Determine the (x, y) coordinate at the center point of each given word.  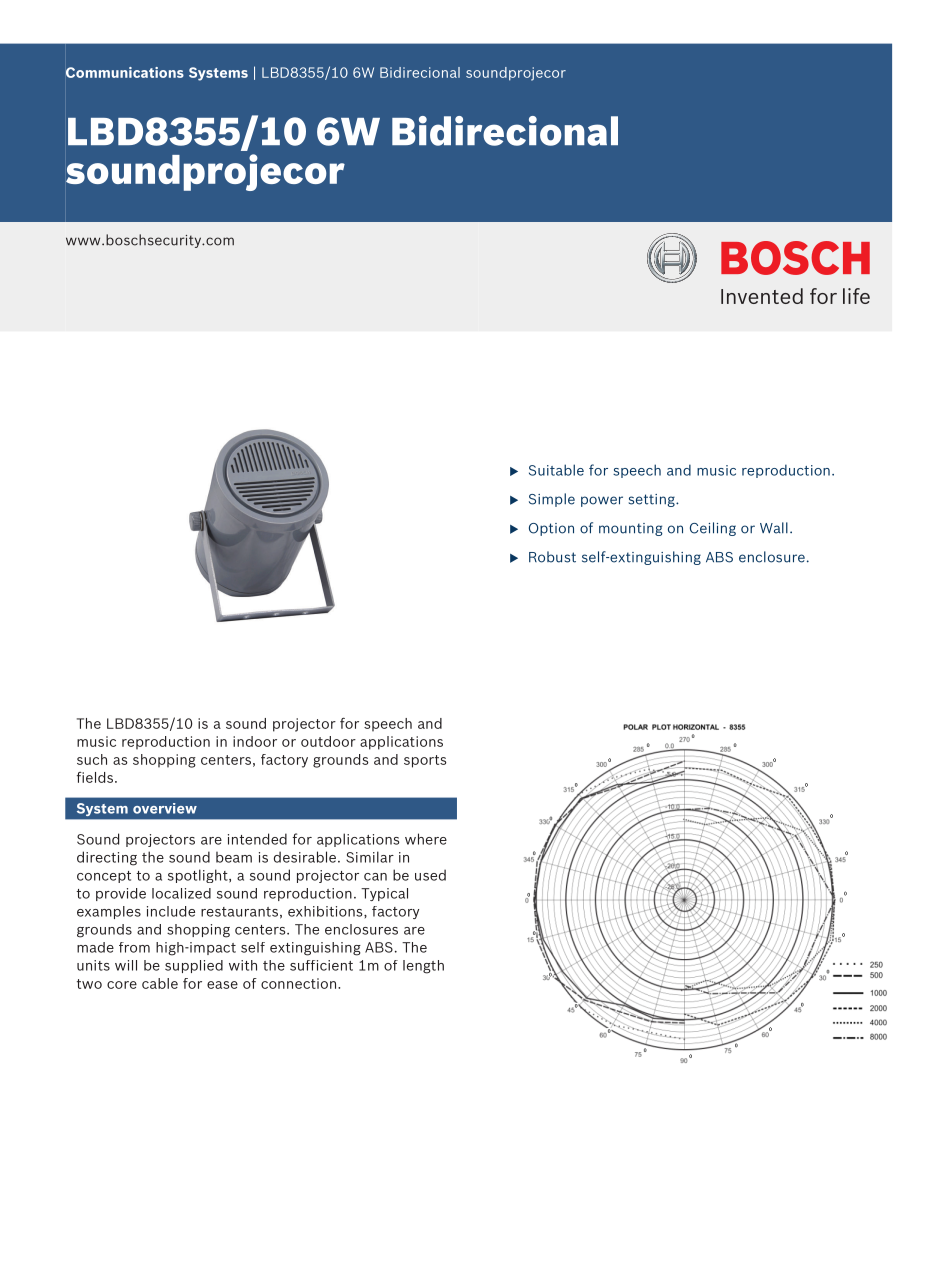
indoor (255, 741)
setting (653, 500)
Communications (125, 72)
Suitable (556, 470)
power (602, 501)
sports (425, 761)
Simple (552, 500)
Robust (552, 557)
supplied (194, 966)
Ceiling (713, 529)
